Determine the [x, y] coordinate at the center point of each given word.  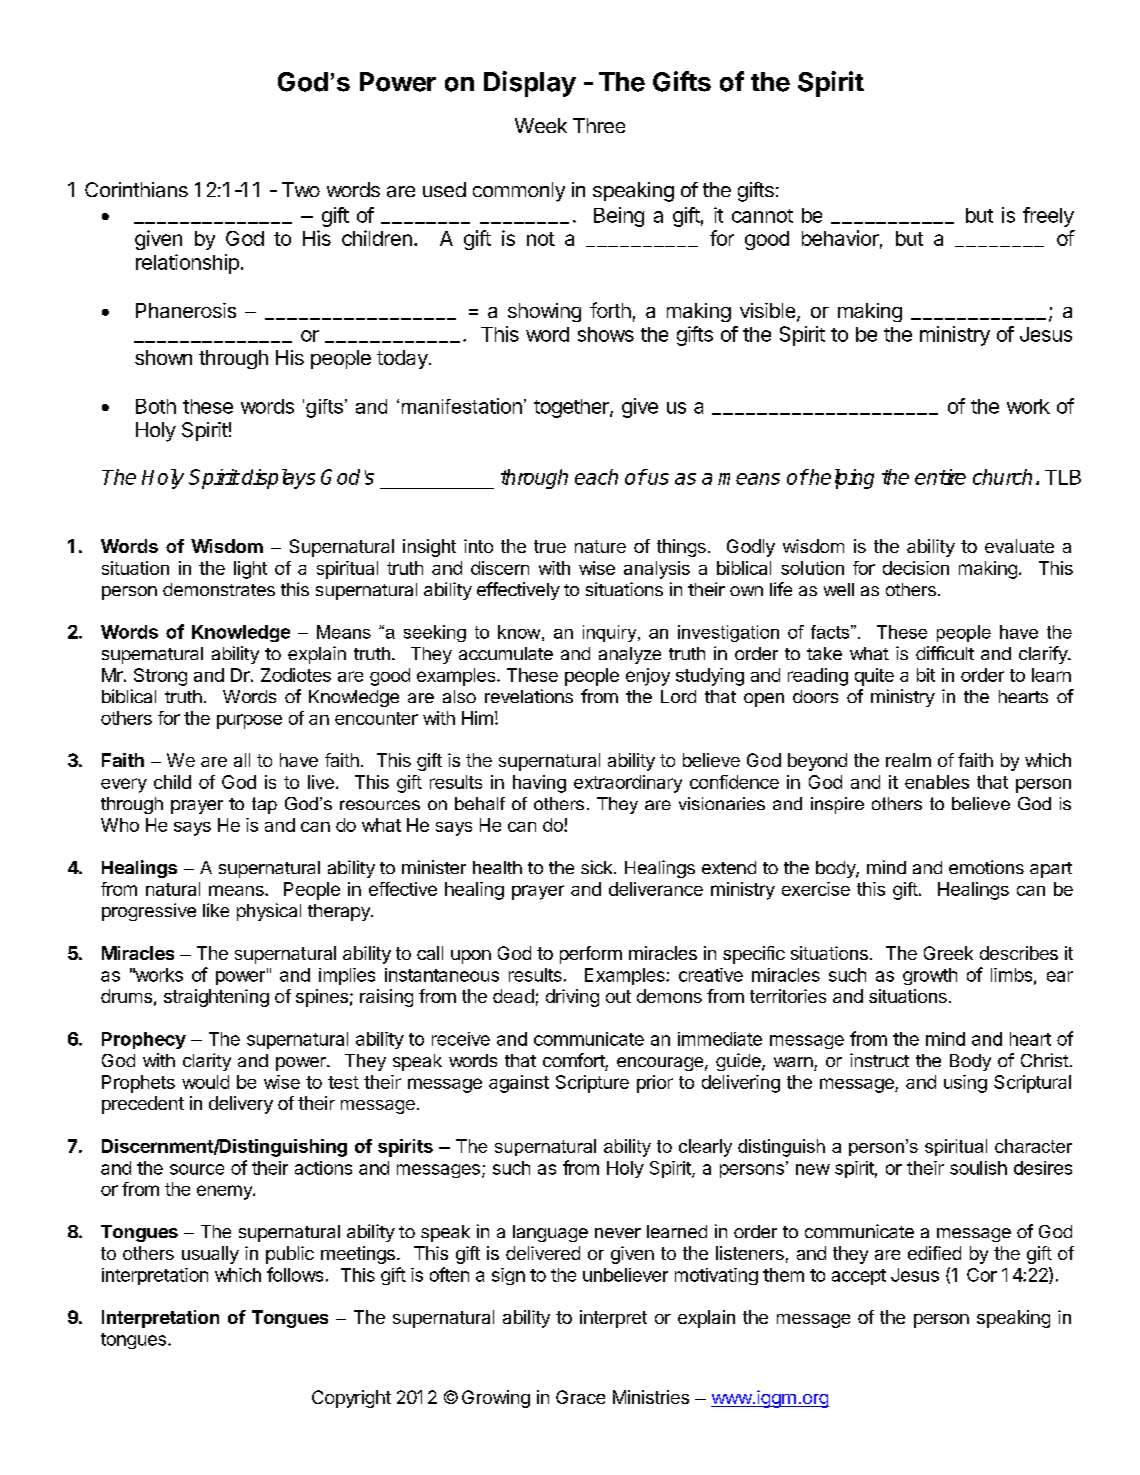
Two [301, 189]
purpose [249, 721]
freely [1048, 217]
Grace [580, 1397]
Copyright [351, 1399]
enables [937, 782]
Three [599, 125]
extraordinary [628, 784]
